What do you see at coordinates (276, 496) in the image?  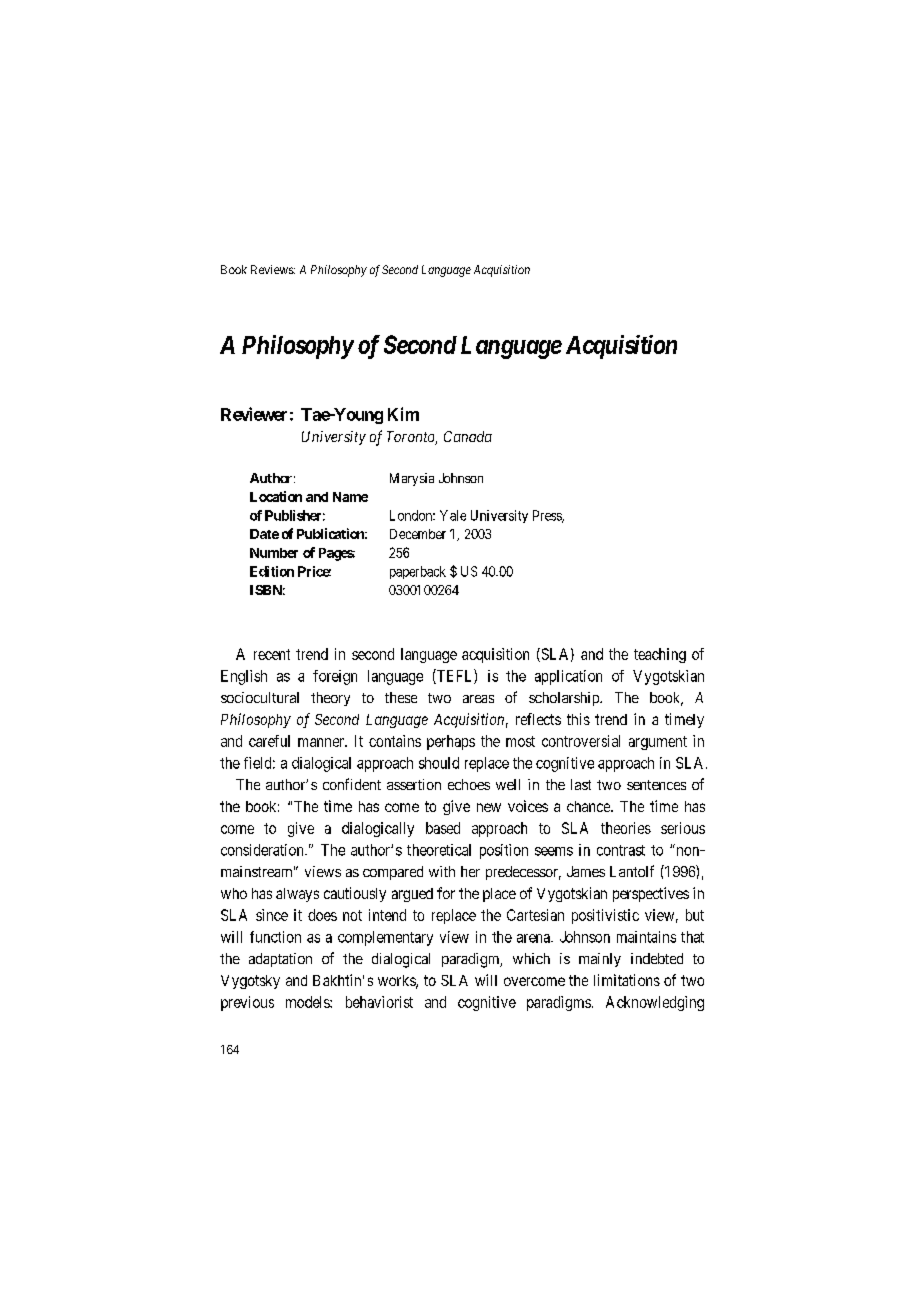 I see `Location` at bounding box center [276, 496].
